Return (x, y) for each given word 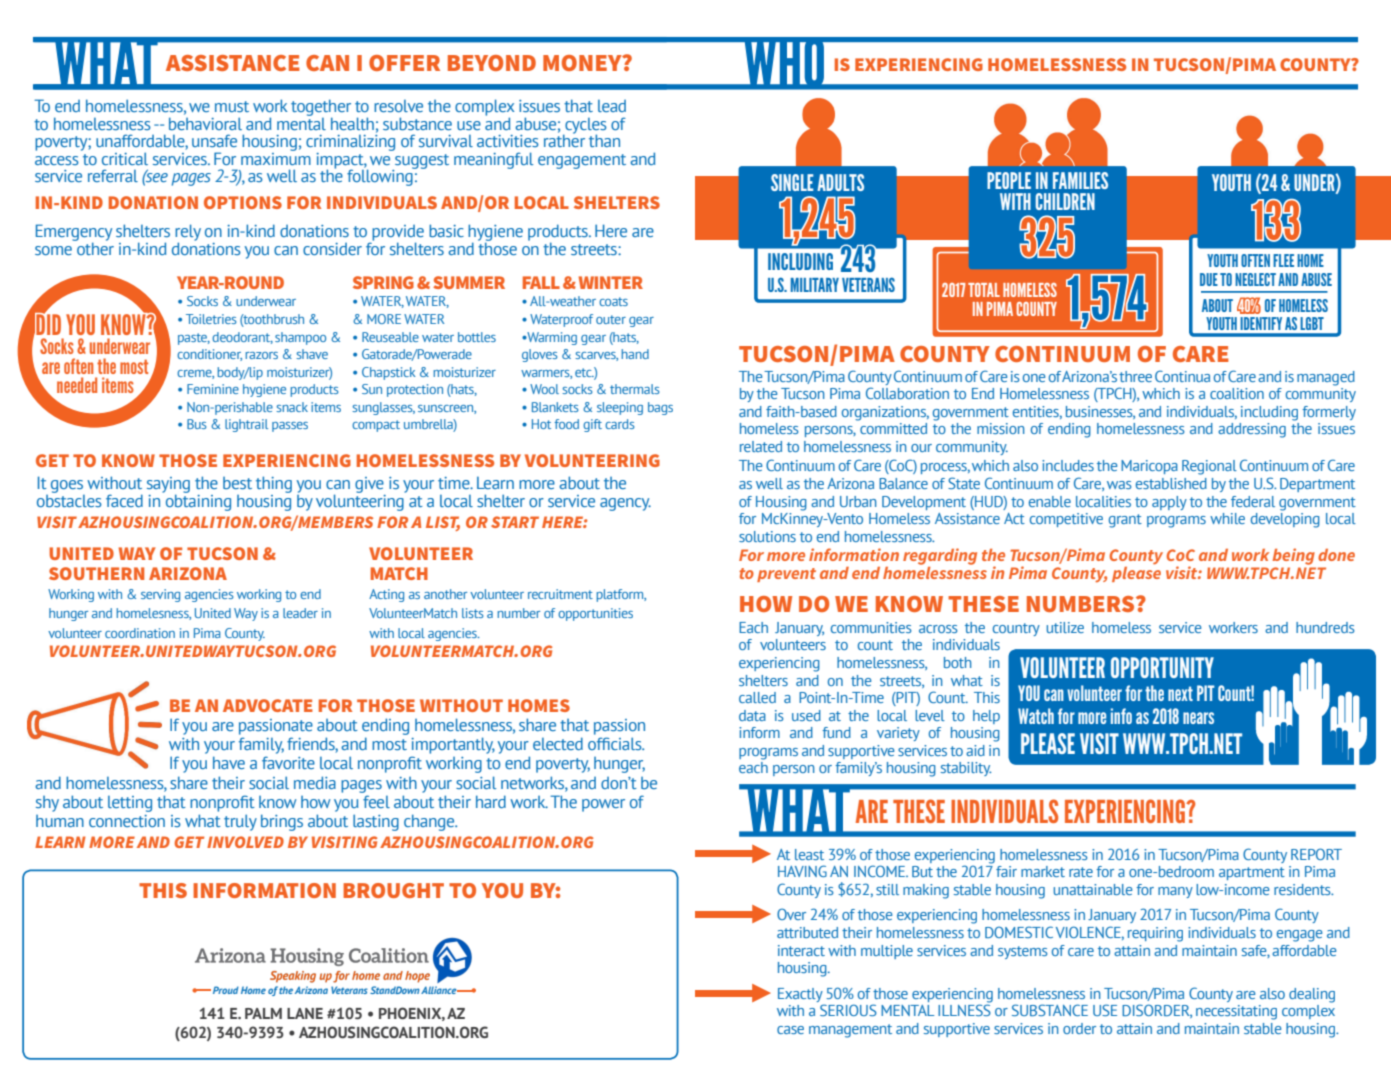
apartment (1252, 873)
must (232, 106)
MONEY (583, 63)
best (237, 483)
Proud (226, 990)
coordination (140, 633)
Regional (1209, 467)
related (761, 446)
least (809, 854)
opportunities (595, 614)
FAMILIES (1080, 180)
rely (188, 233)
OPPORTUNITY (1162, 667)
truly (240, 822)
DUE (1209, 279)
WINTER (611, 282)
